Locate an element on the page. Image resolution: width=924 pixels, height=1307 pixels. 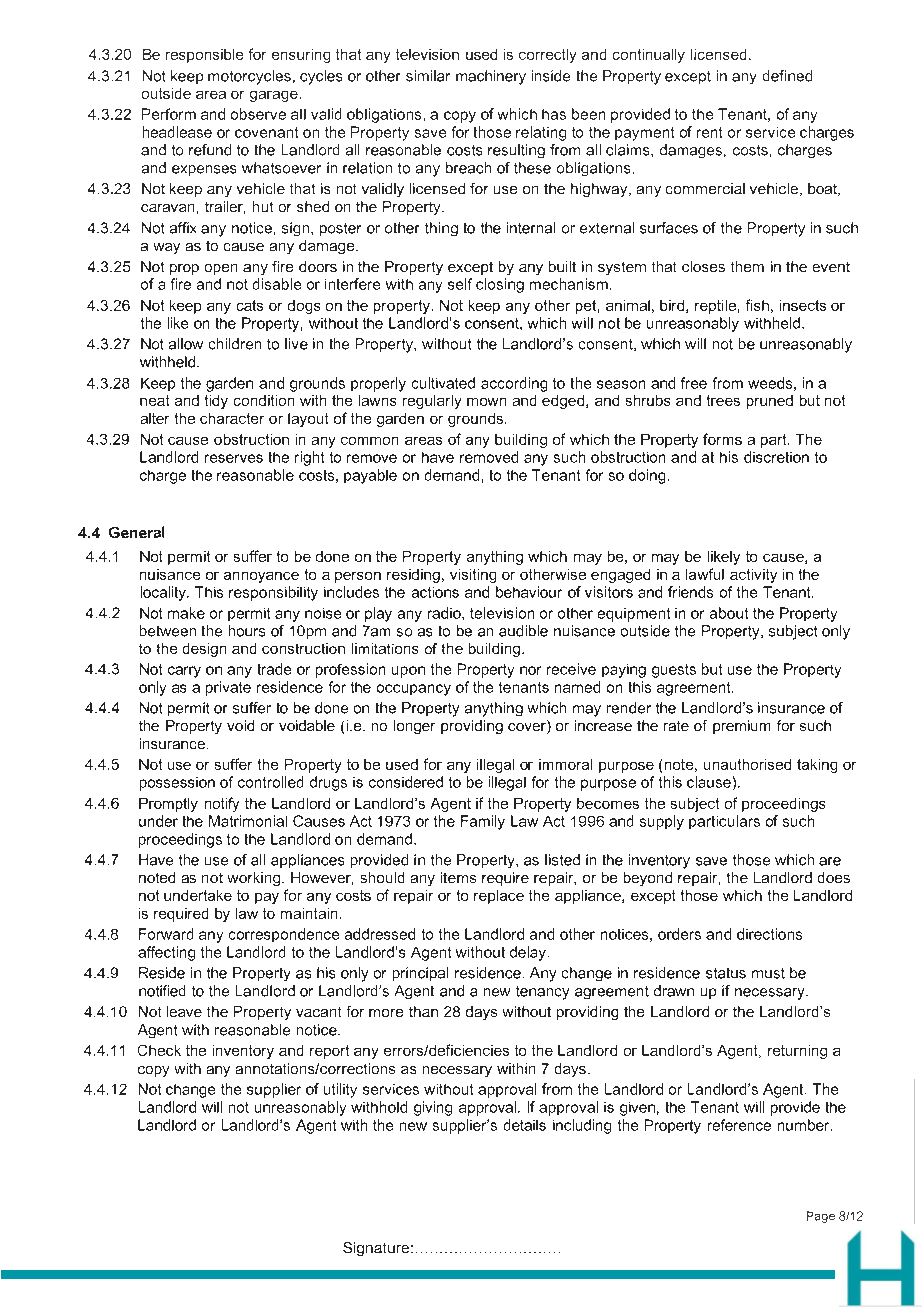
utility is located at coordinates (340, 1090).
